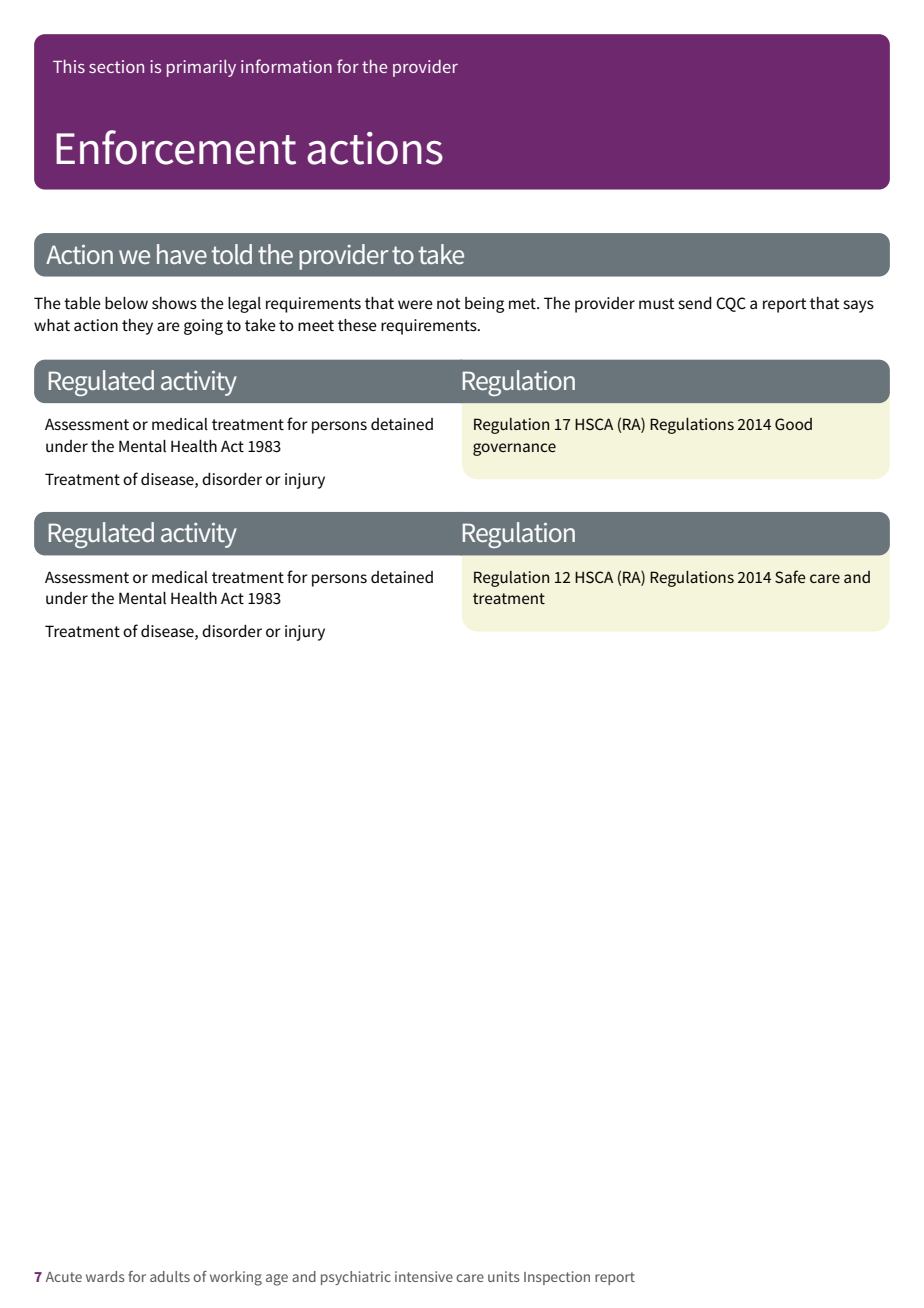 This screenshot has height=1308, width=924. What do you see at coordinates (105, 1276) in the screenshot?
I see `wards` at bounding box center [105, 1276].
